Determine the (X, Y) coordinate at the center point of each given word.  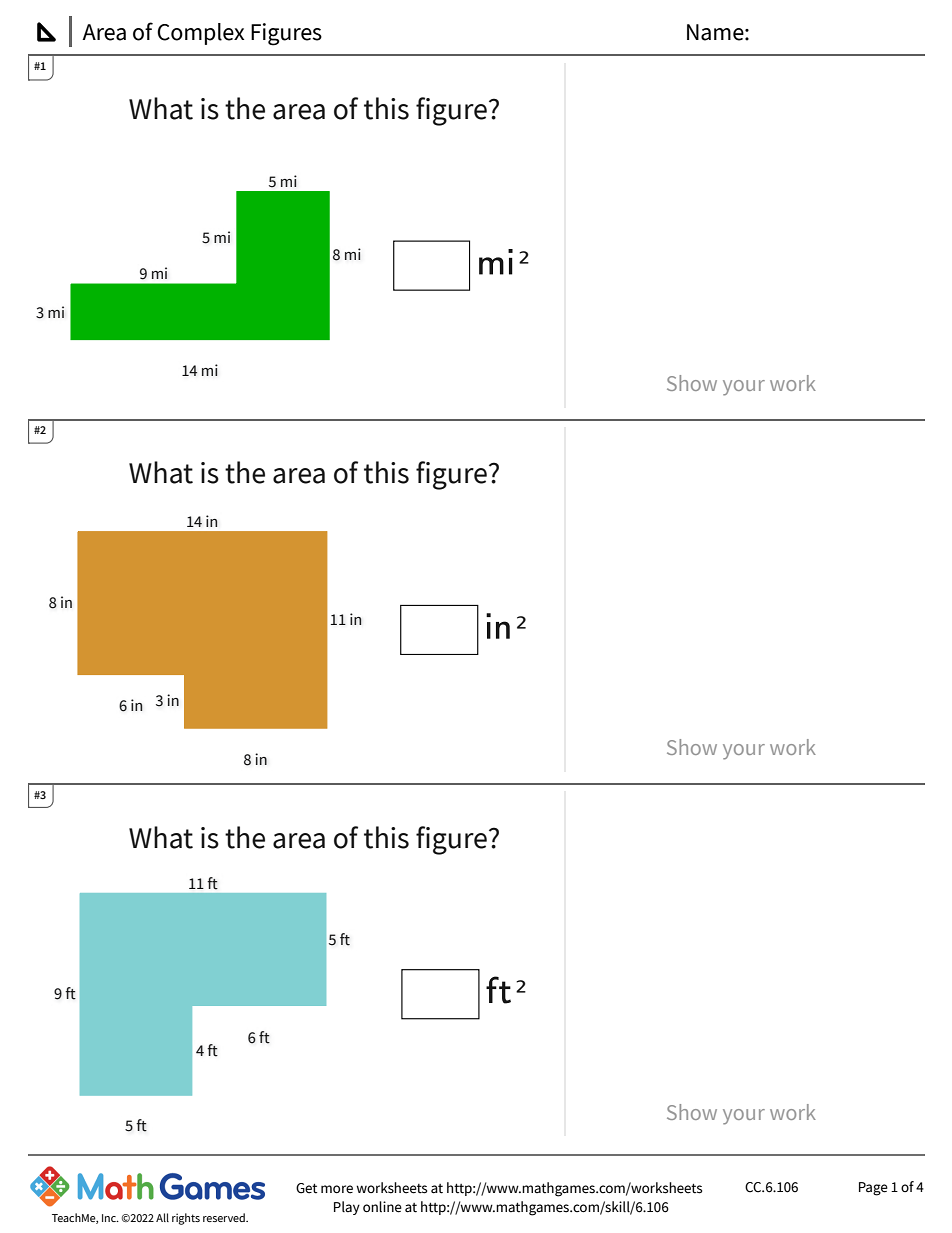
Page (873, 1189)
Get (306, 1188)
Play (347, 1208)
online (382, 1207)
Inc (110, 1218)
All (162, 1217)
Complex (200, 34)
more (337, 1189)
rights (186, 1219)
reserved (225, 1217)
